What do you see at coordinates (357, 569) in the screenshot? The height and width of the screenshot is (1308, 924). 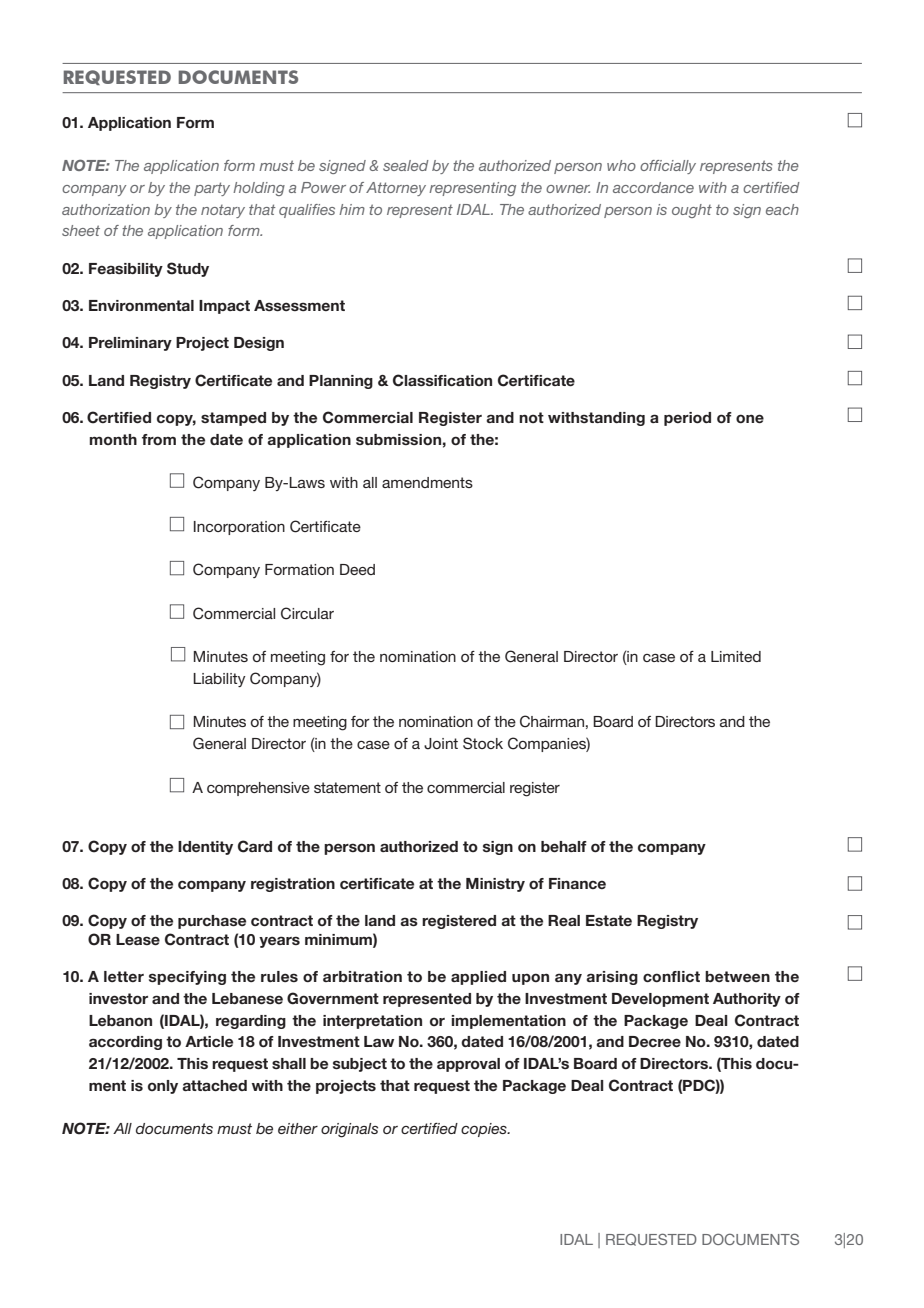 I see `Deed` at bounding box center [357, 569].
